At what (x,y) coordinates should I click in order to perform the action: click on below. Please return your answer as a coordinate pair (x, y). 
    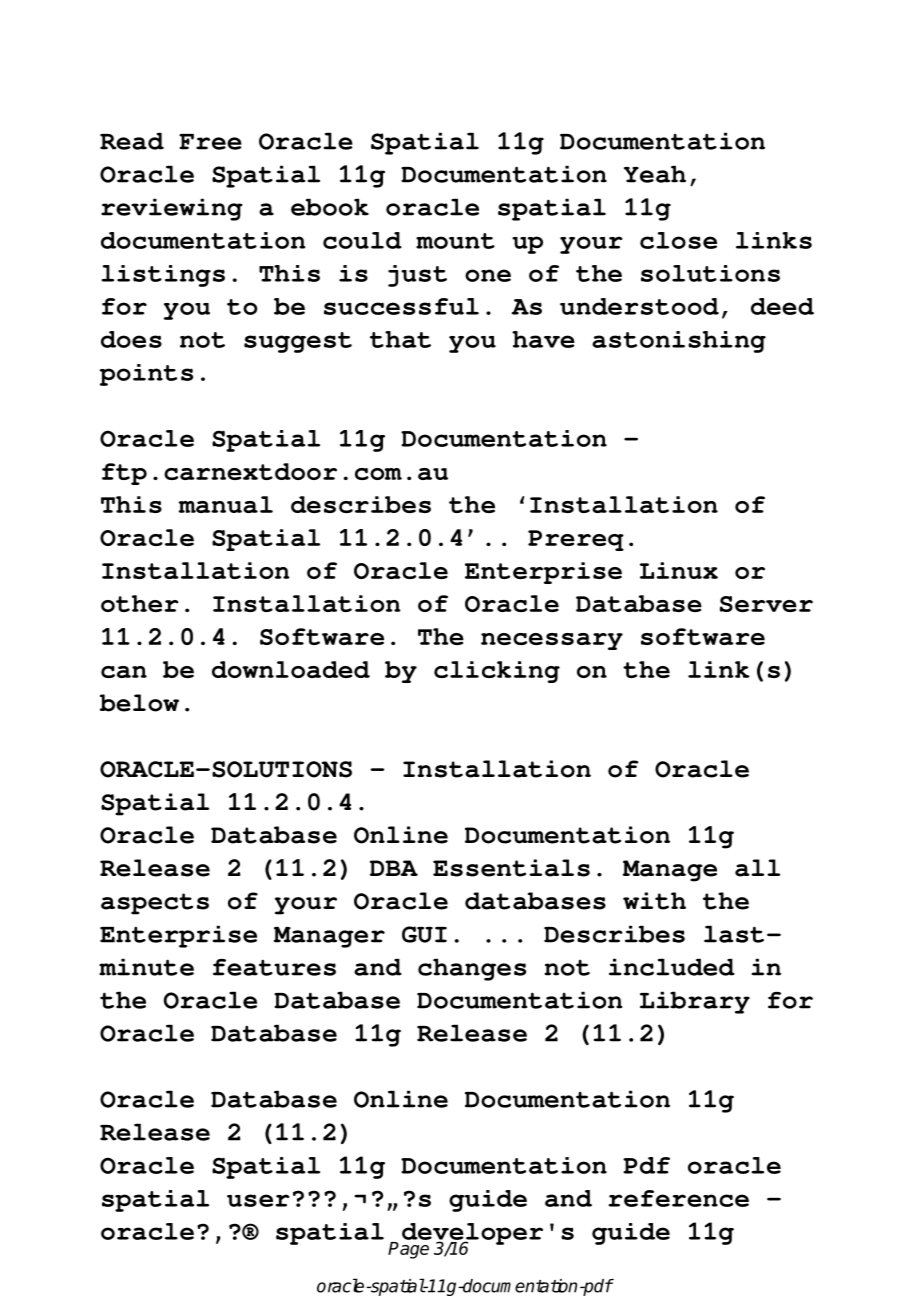
    Looking at the image, I should click on (139, 703).
